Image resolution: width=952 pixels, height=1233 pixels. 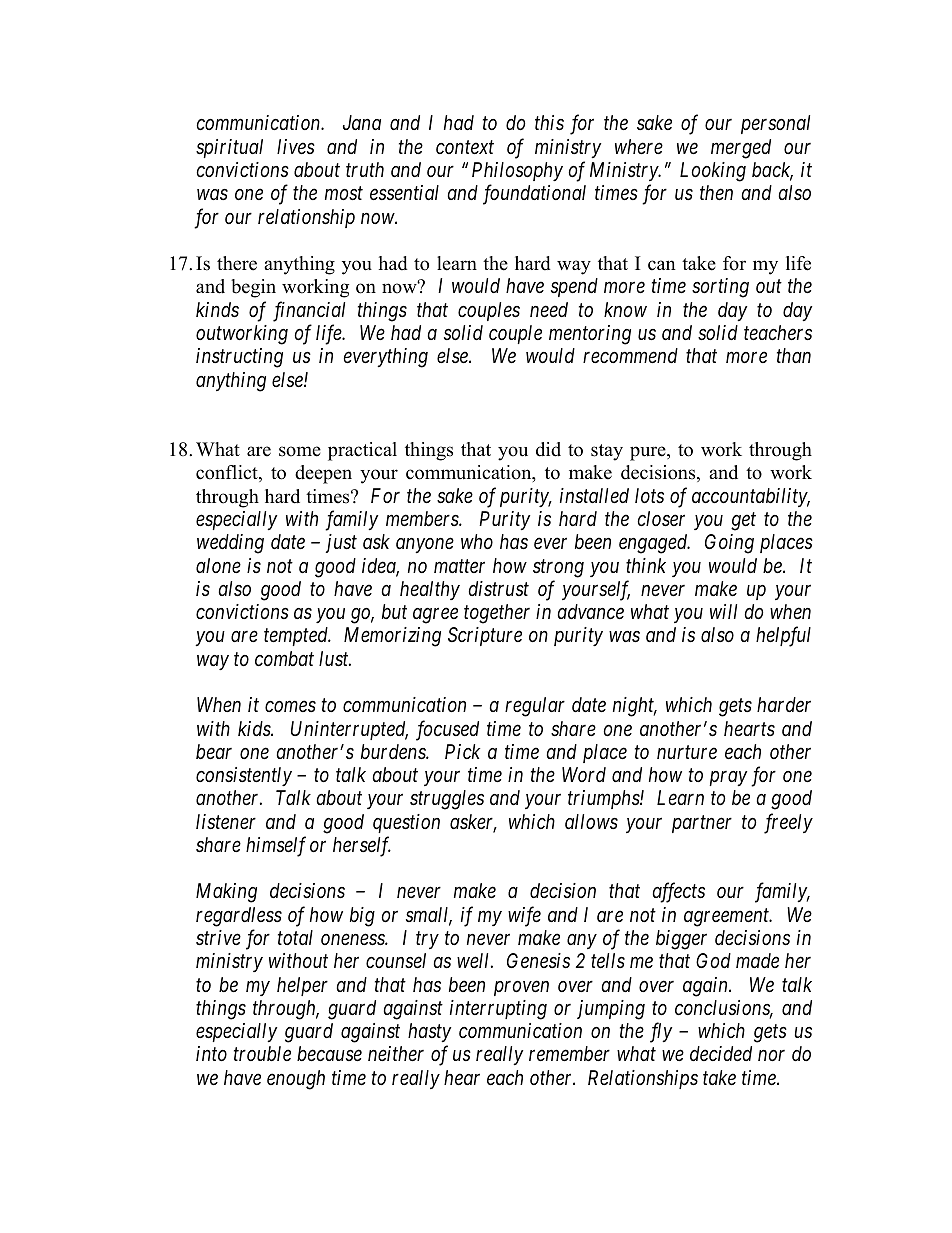 I want to click on need, so click(x=549, y=310).
